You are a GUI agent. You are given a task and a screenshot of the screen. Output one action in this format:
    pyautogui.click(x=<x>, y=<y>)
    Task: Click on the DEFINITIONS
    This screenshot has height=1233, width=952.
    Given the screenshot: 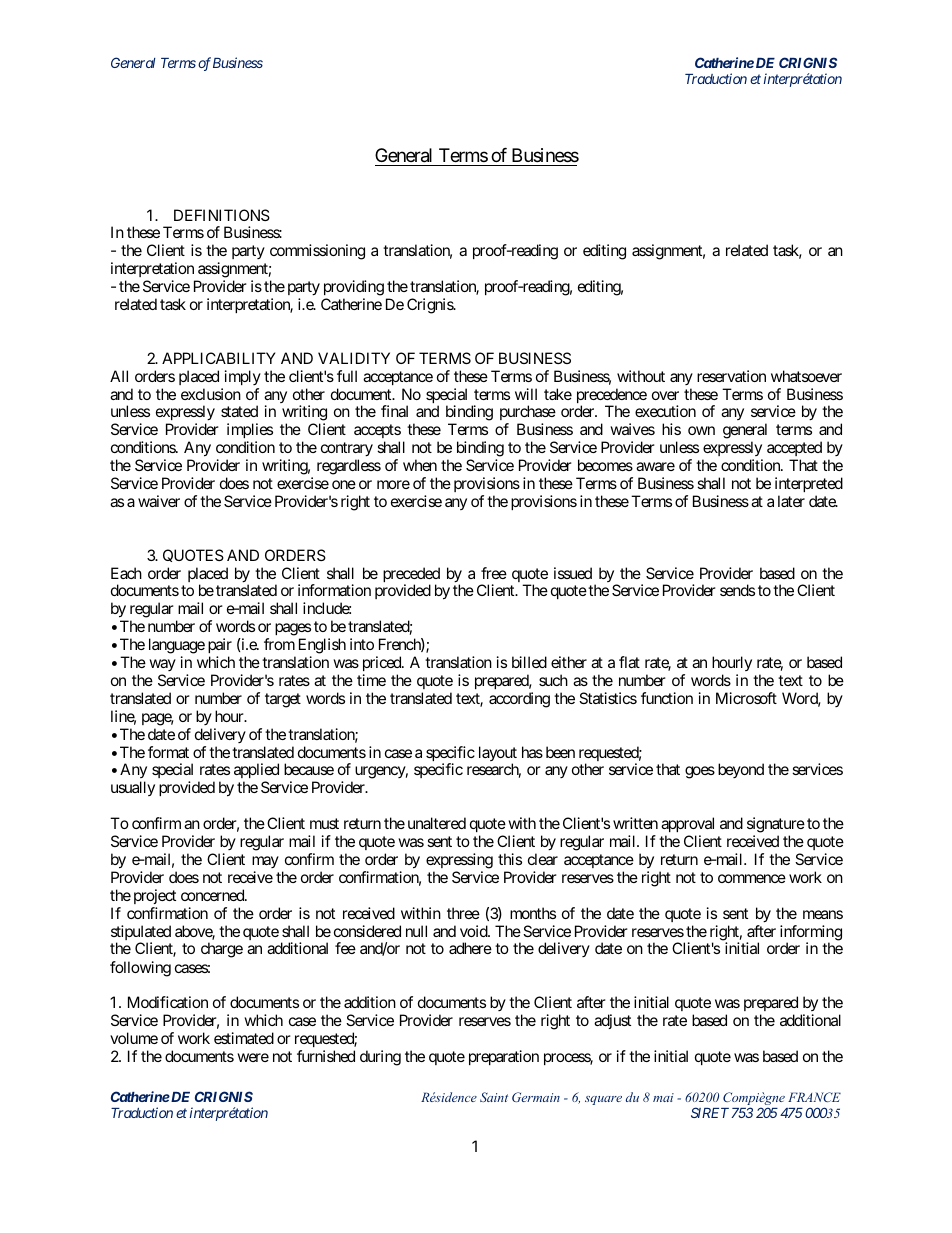 What is the action you would take?
    pyautogui.click(x=222, y=215)
